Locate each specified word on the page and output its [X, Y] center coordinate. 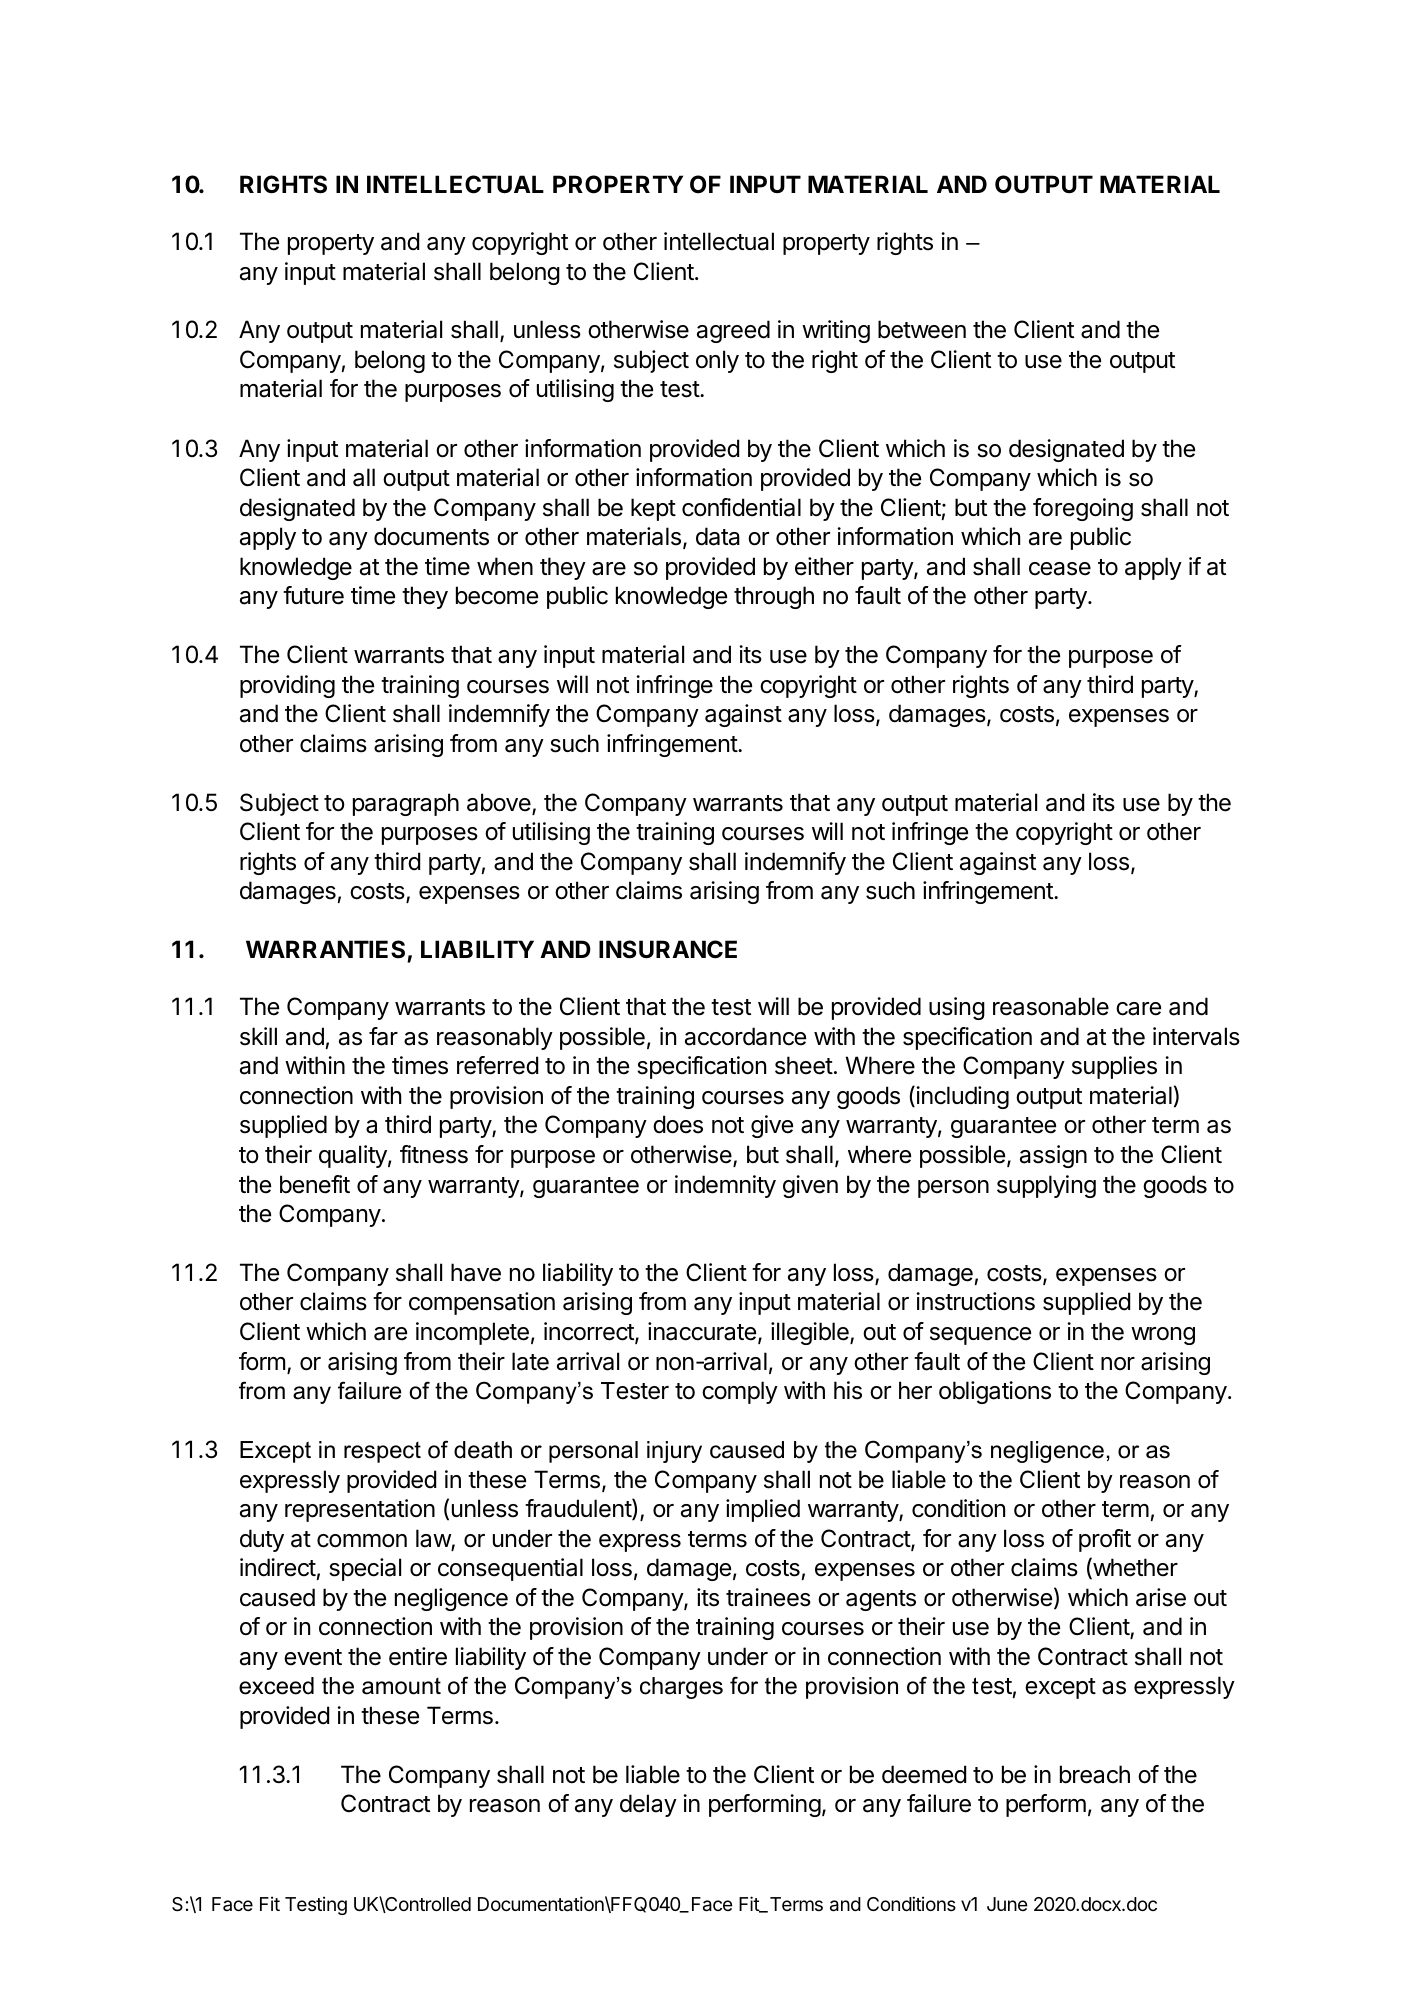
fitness [434, 1154]
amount [401, 1686]
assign [1053, 1156]
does [678, 1124]
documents [431, 536]
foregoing [1083, 509]
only [717, 361]
